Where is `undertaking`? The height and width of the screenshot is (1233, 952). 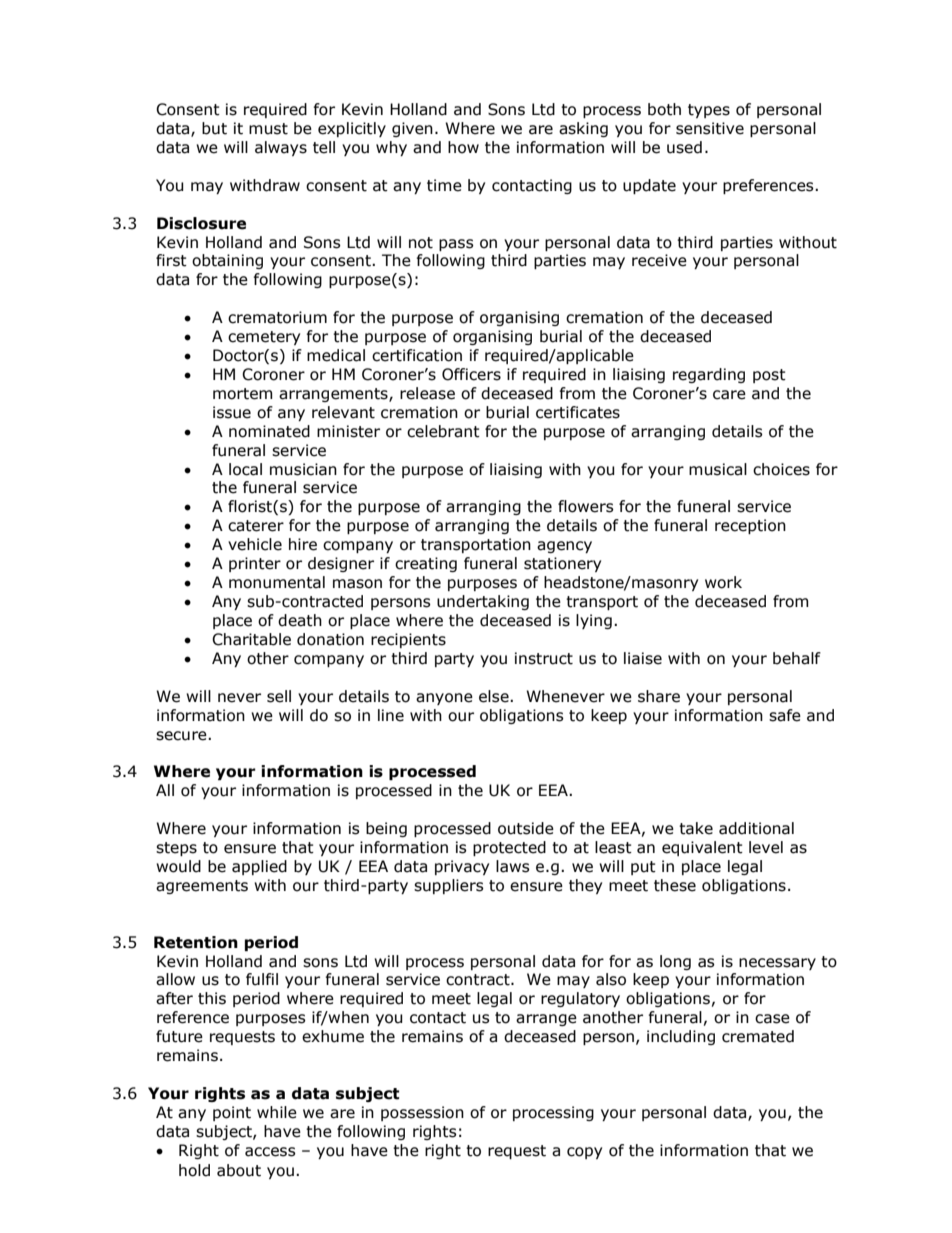 undertaking is located at coordinates (483, 602).
